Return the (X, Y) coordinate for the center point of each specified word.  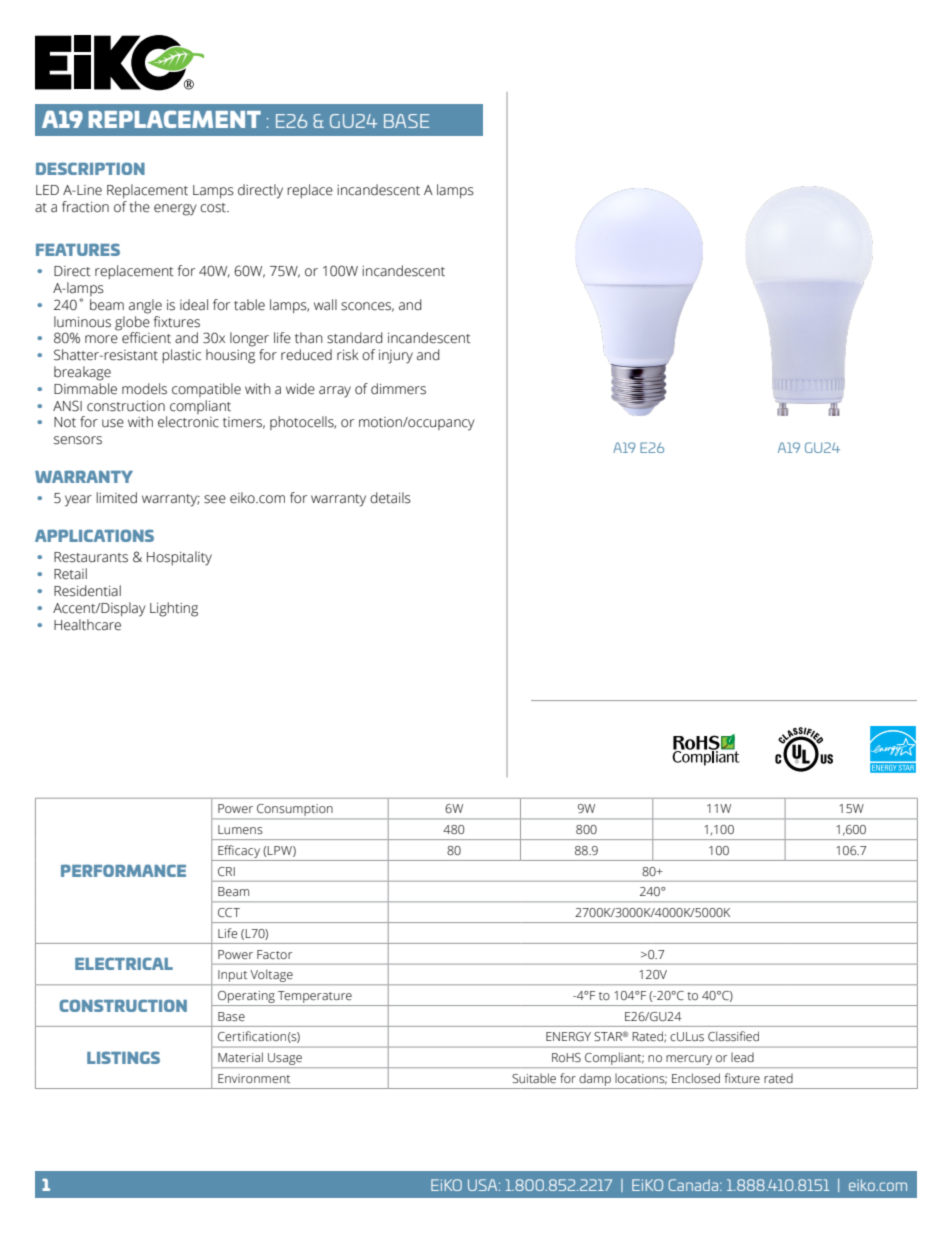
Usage (285, 1060)
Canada (695, 1185)
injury (396, 357)
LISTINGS (123, 1057)
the (139, 207)
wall (325, 305)
